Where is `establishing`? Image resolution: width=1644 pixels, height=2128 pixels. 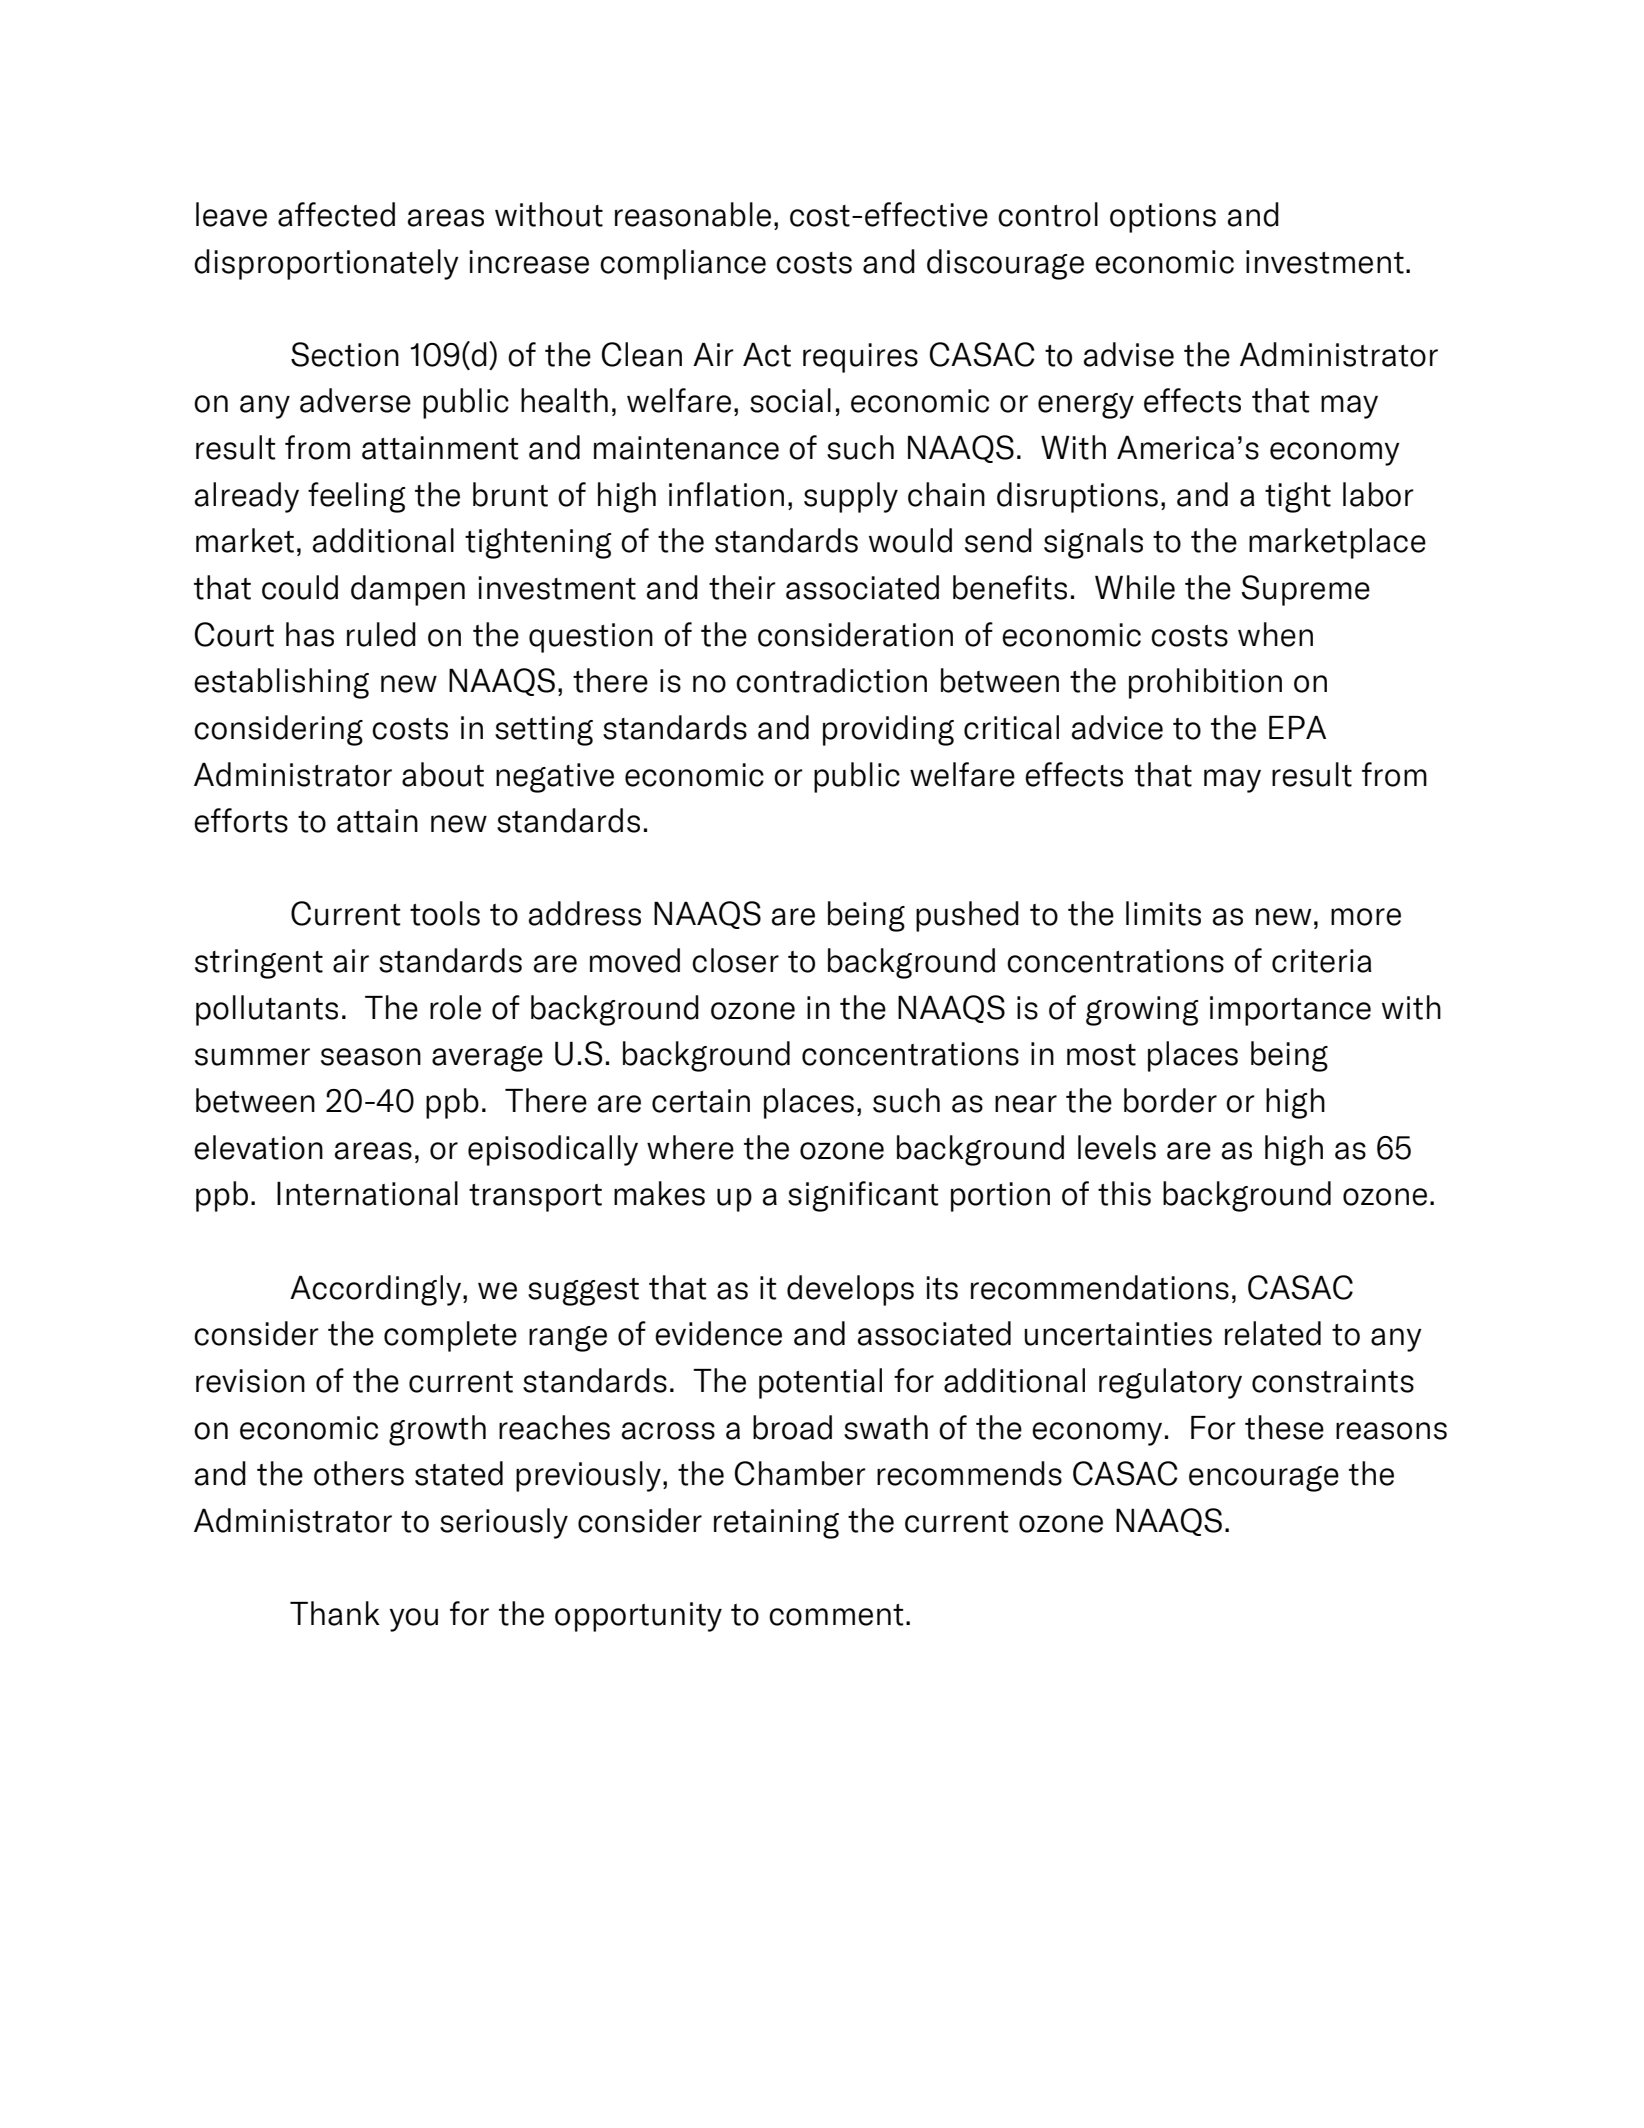
establishing is located at coordinates (281, 683).
